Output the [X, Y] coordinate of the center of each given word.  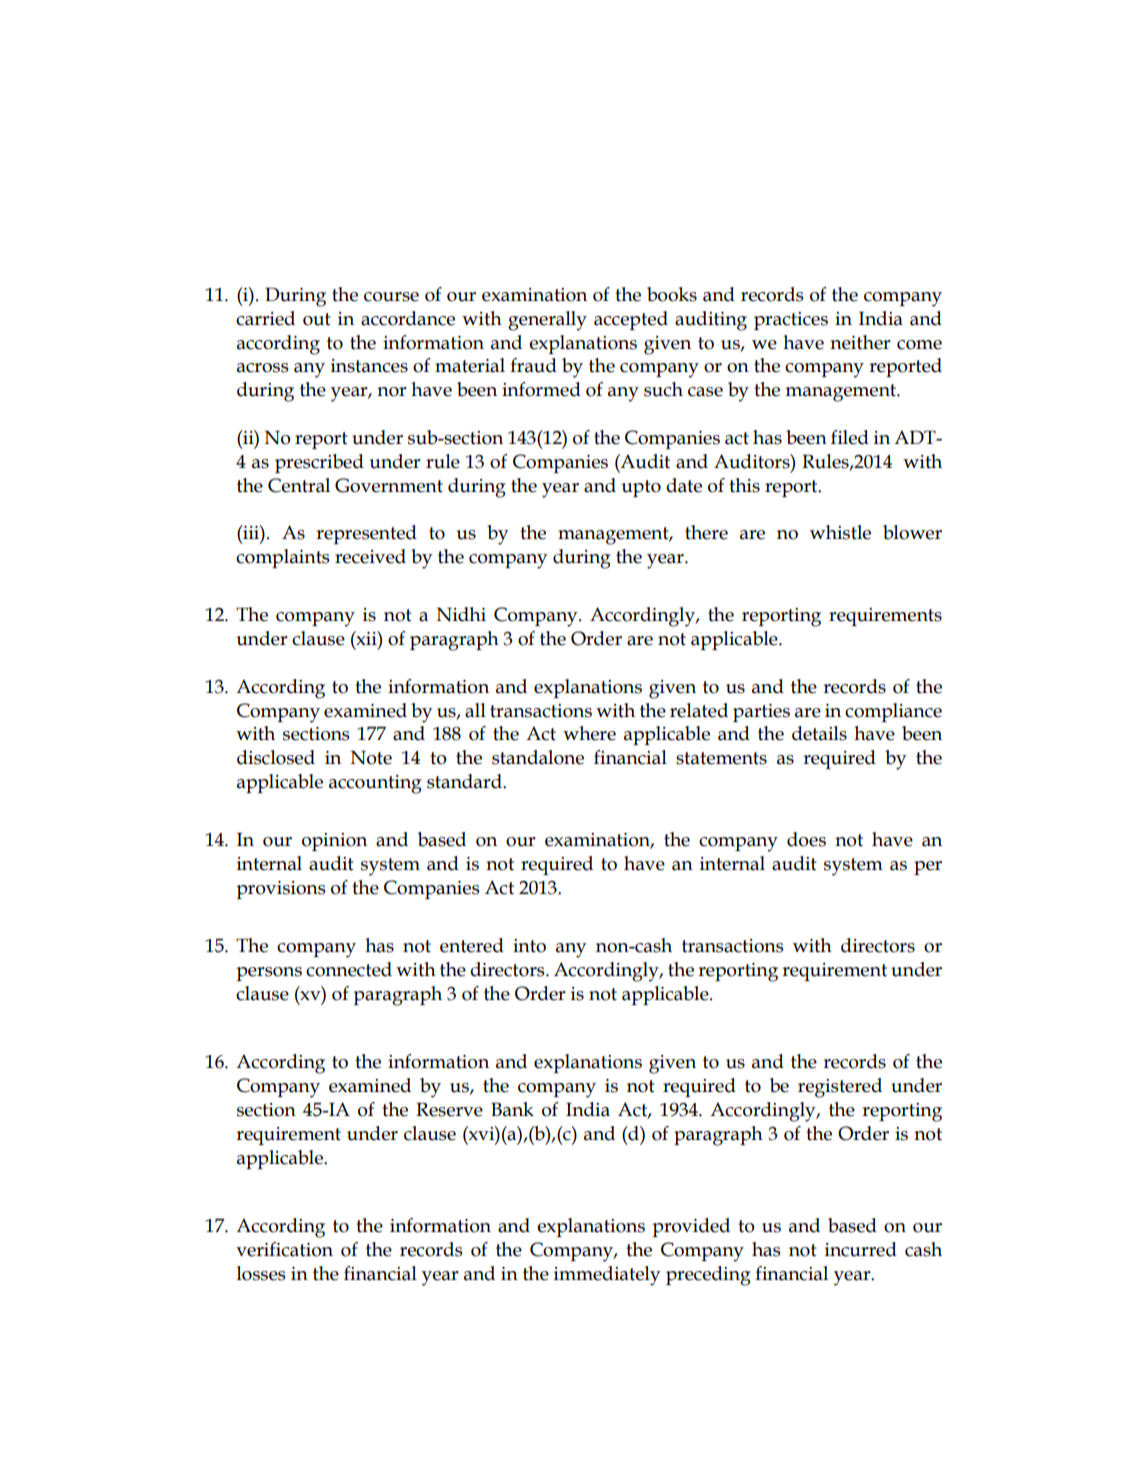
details [819, 733]
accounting [375, 784]
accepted [631, 320]
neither [860, 342]
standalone [538, 757]
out [317, 319]
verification [284, 1249]
